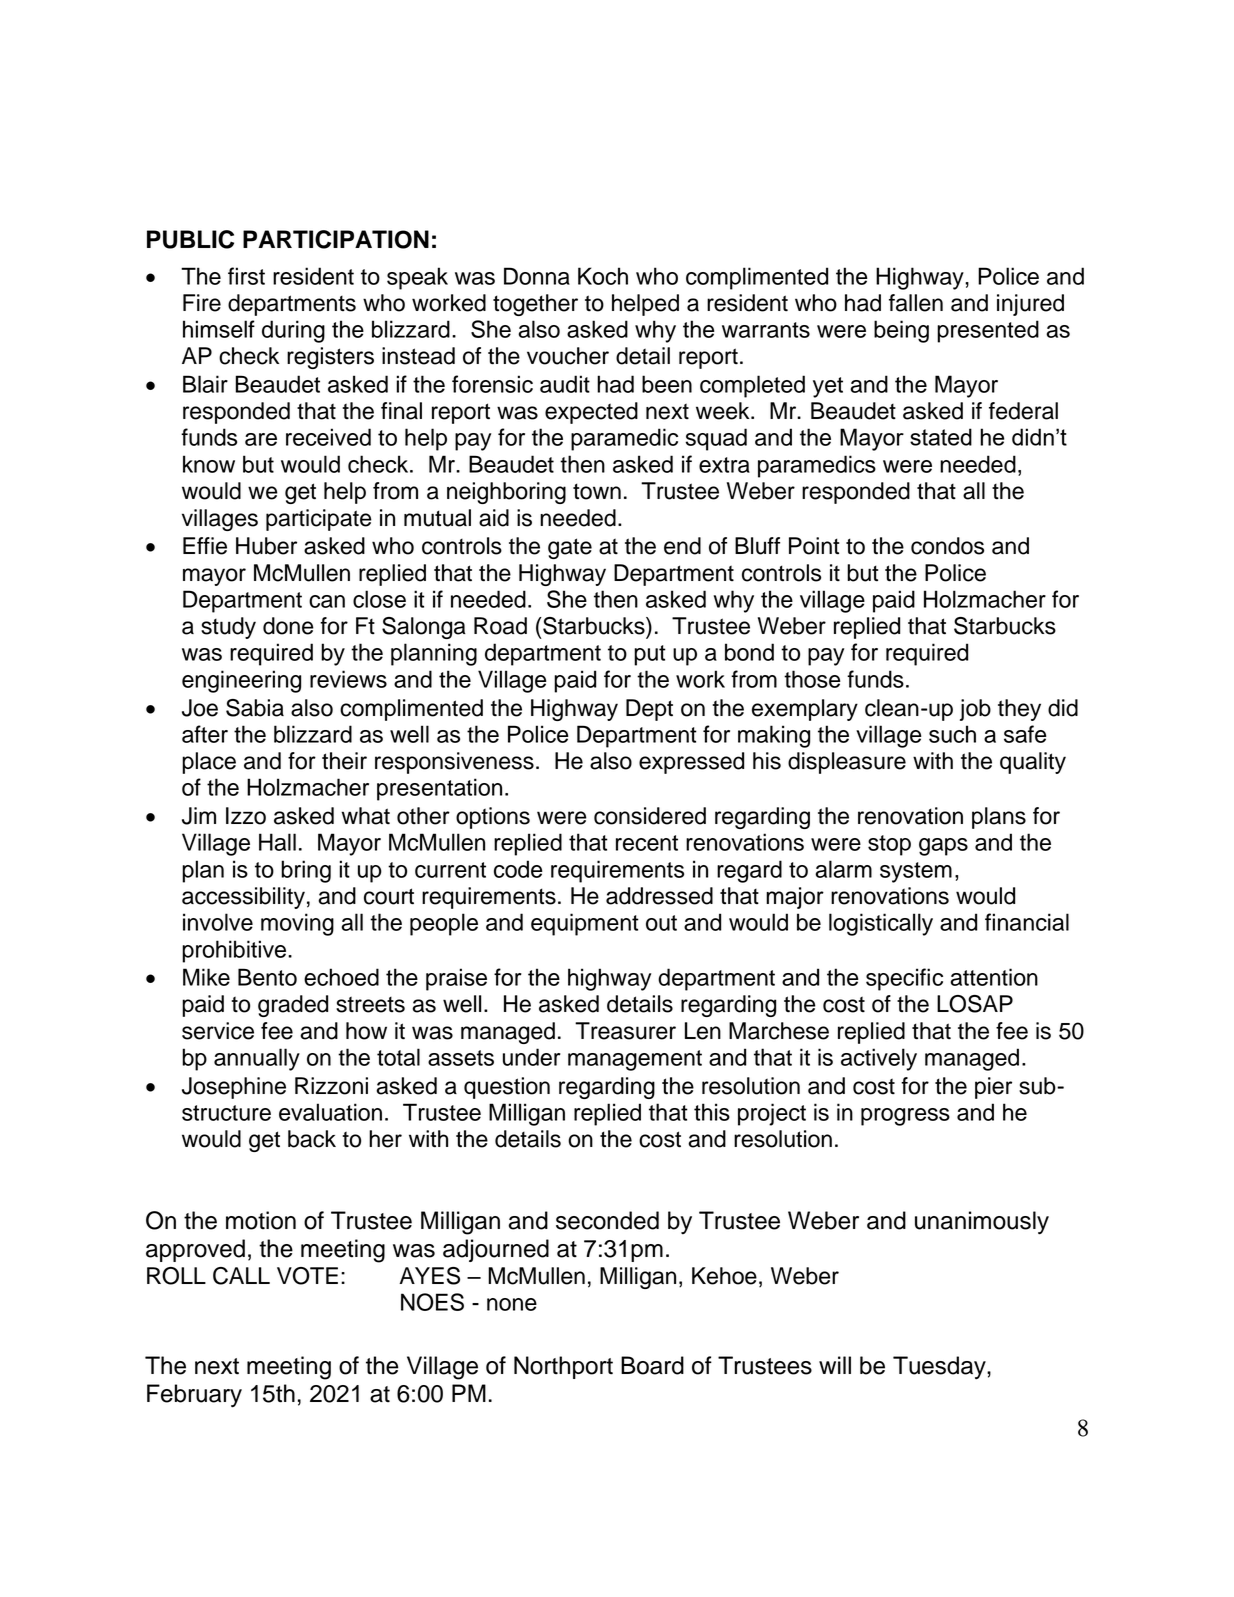 The image size is (1234, 1597). I want to click on February, so click(194, 1396).
